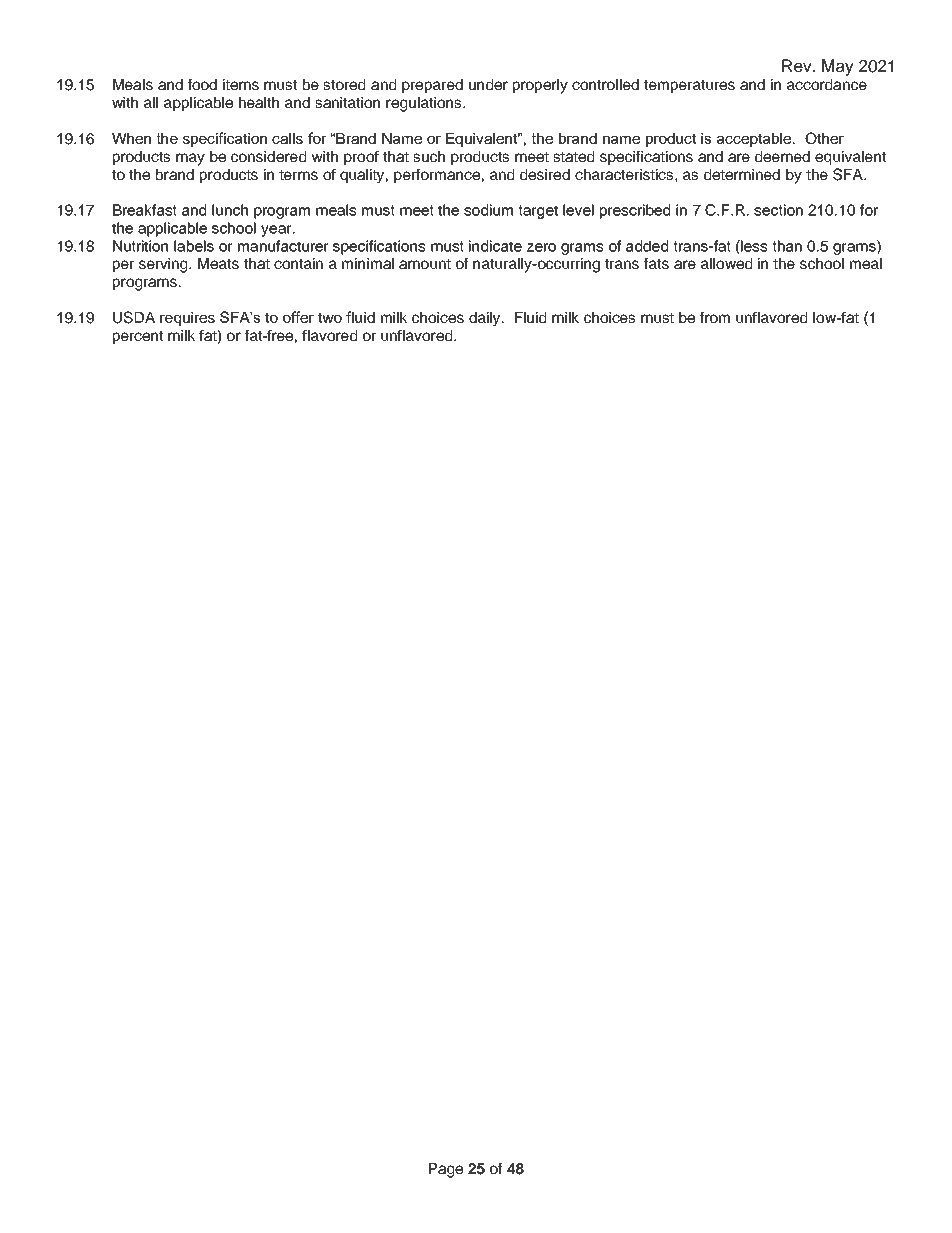  I want to click on percent, so click(138, 337).
